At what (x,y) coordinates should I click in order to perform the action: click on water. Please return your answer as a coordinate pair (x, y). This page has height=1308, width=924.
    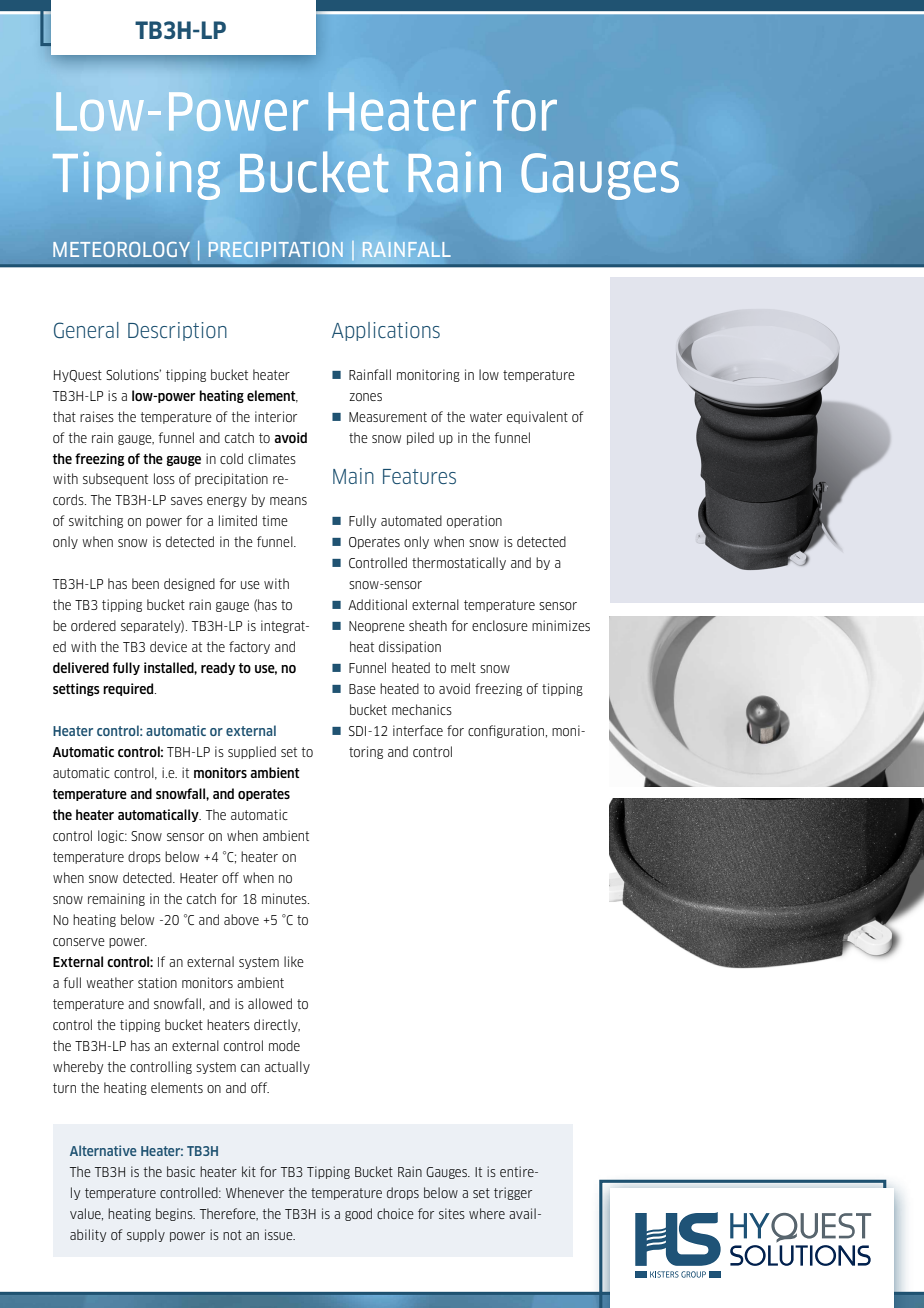
    Looking at the image, I should click on (486, 417).
